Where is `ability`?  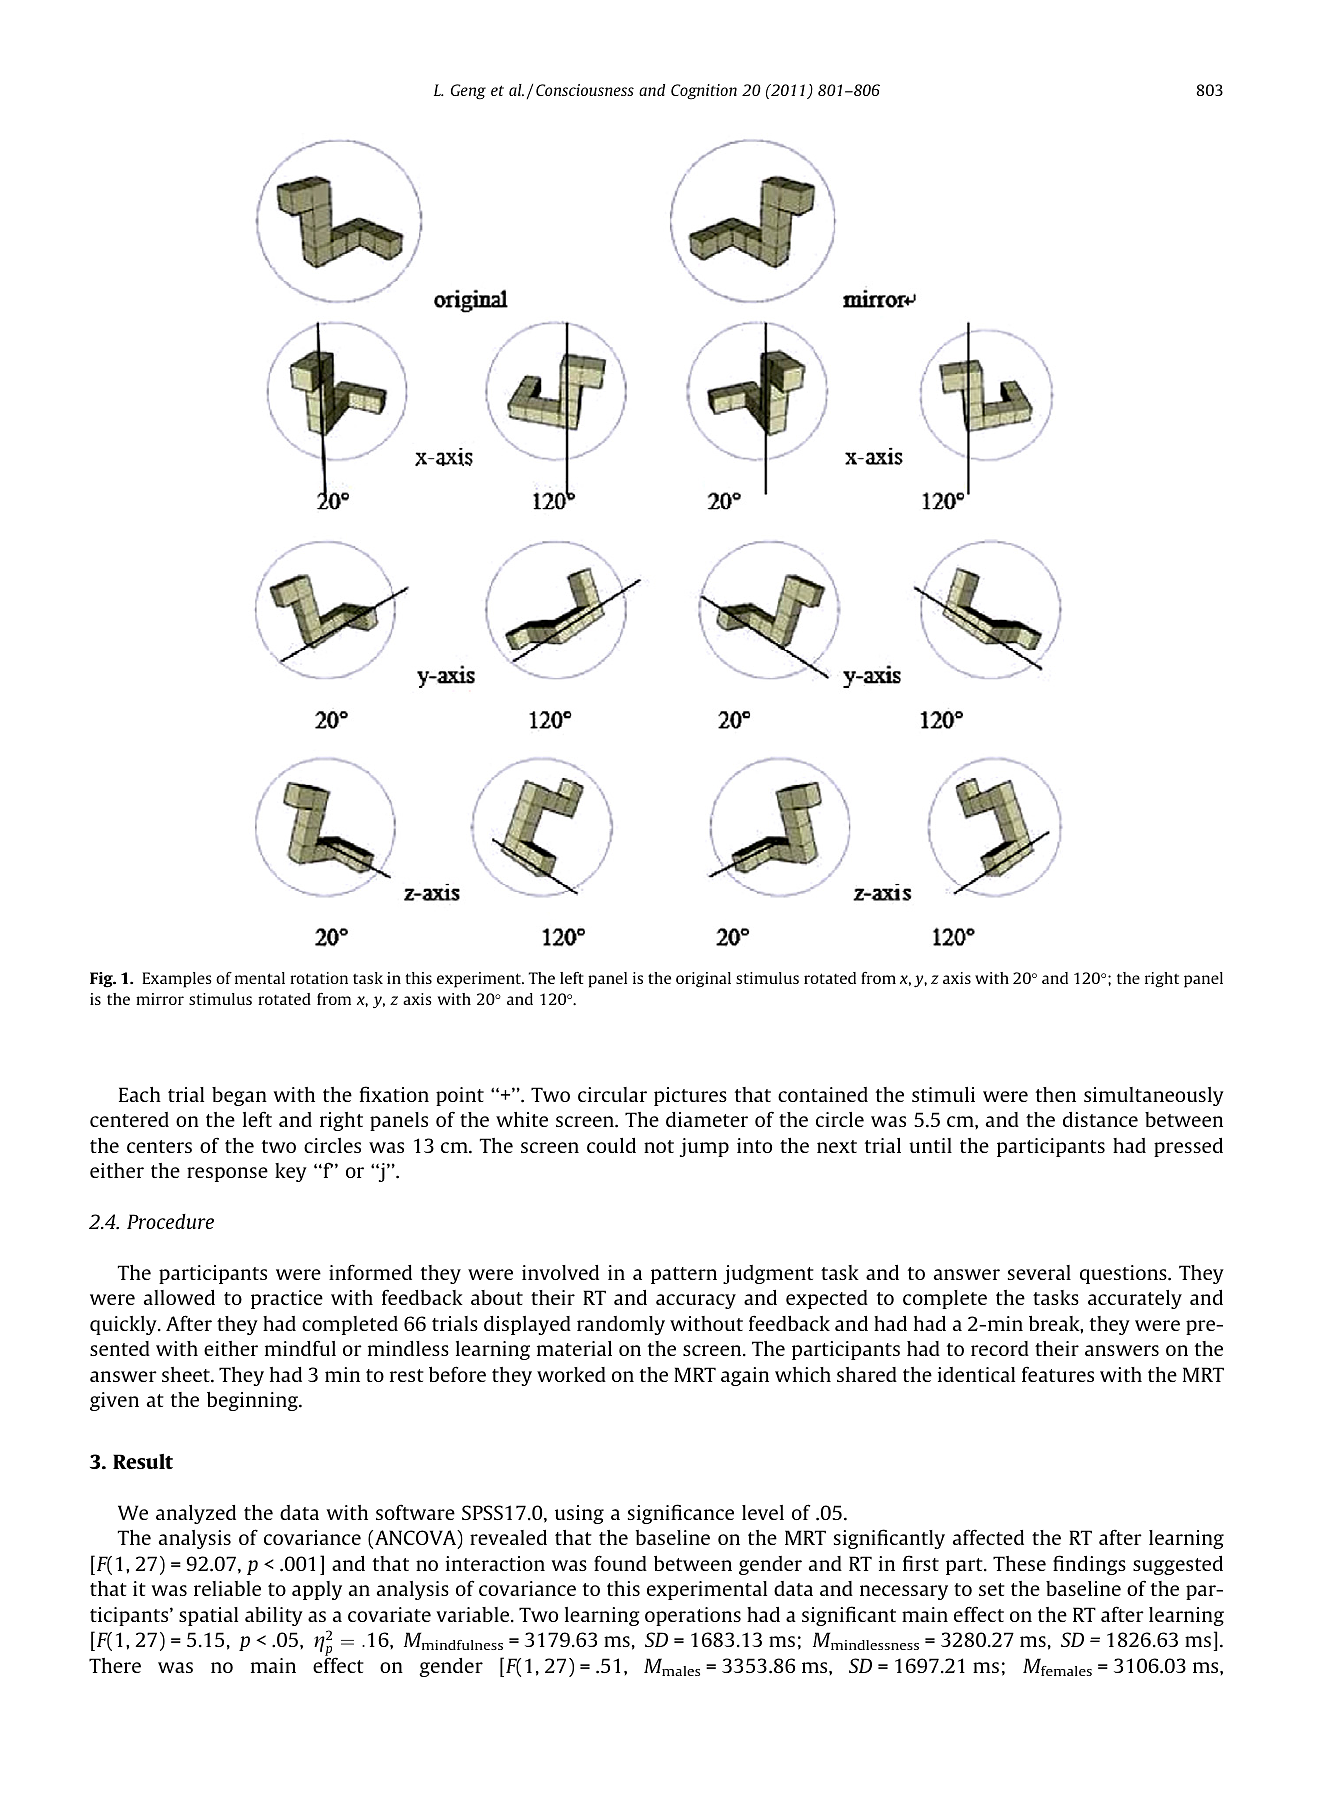
ability is located at coordinates (274, 1616).
